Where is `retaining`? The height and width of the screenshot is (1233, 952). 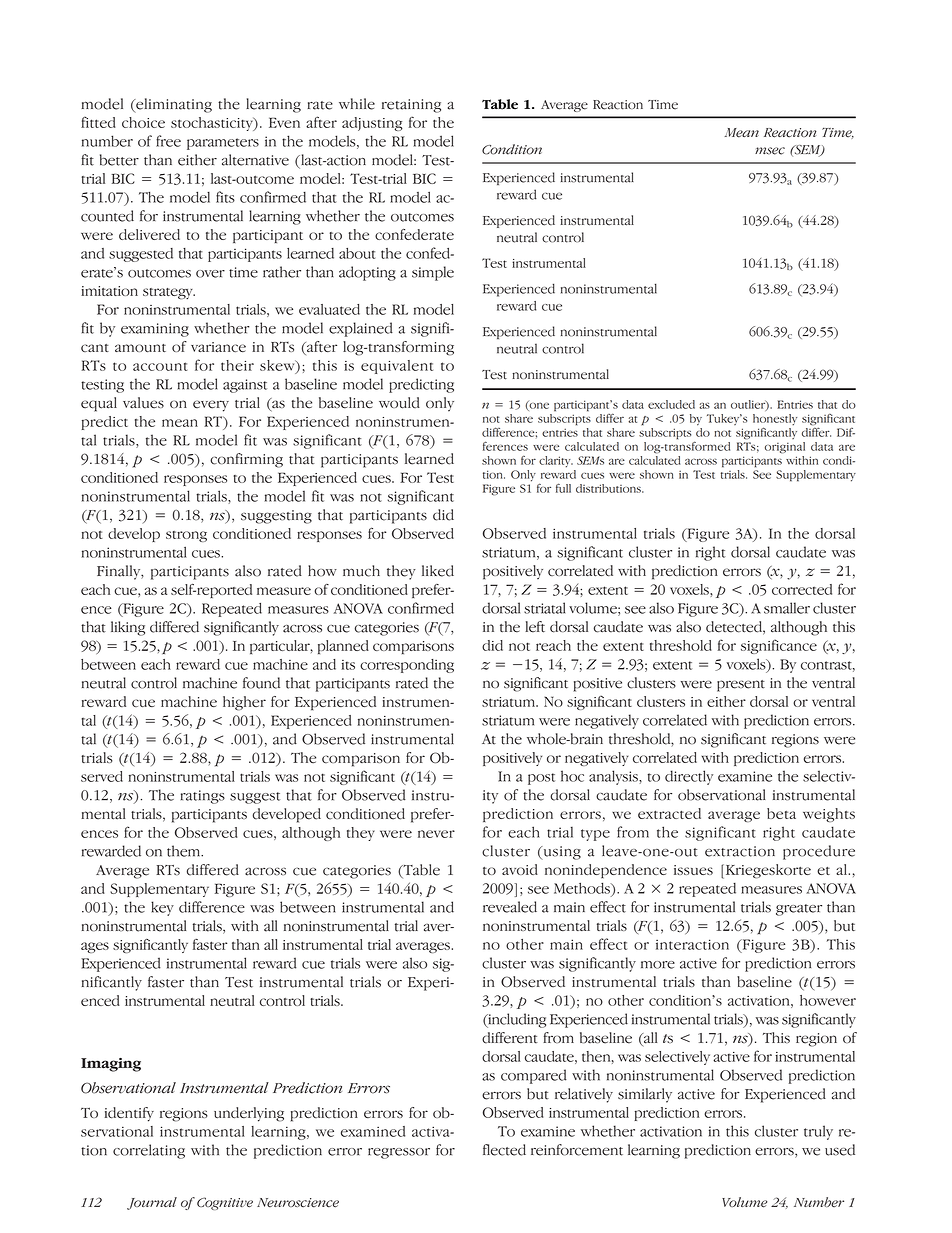
retaining is located at coordinates (411, 106).
